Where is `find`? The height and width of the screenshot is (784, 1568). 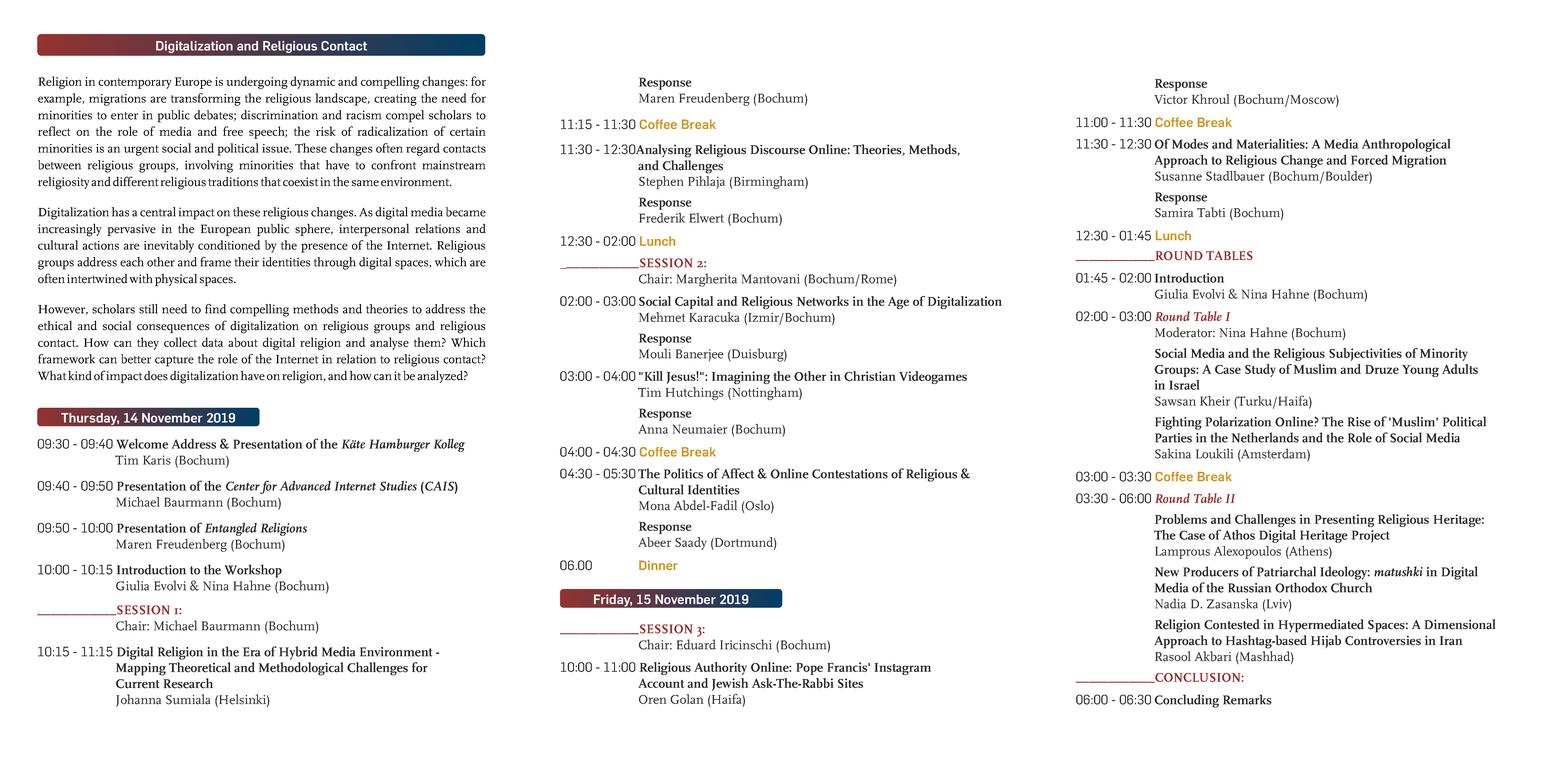 find is located at coordinates (215, 309).
